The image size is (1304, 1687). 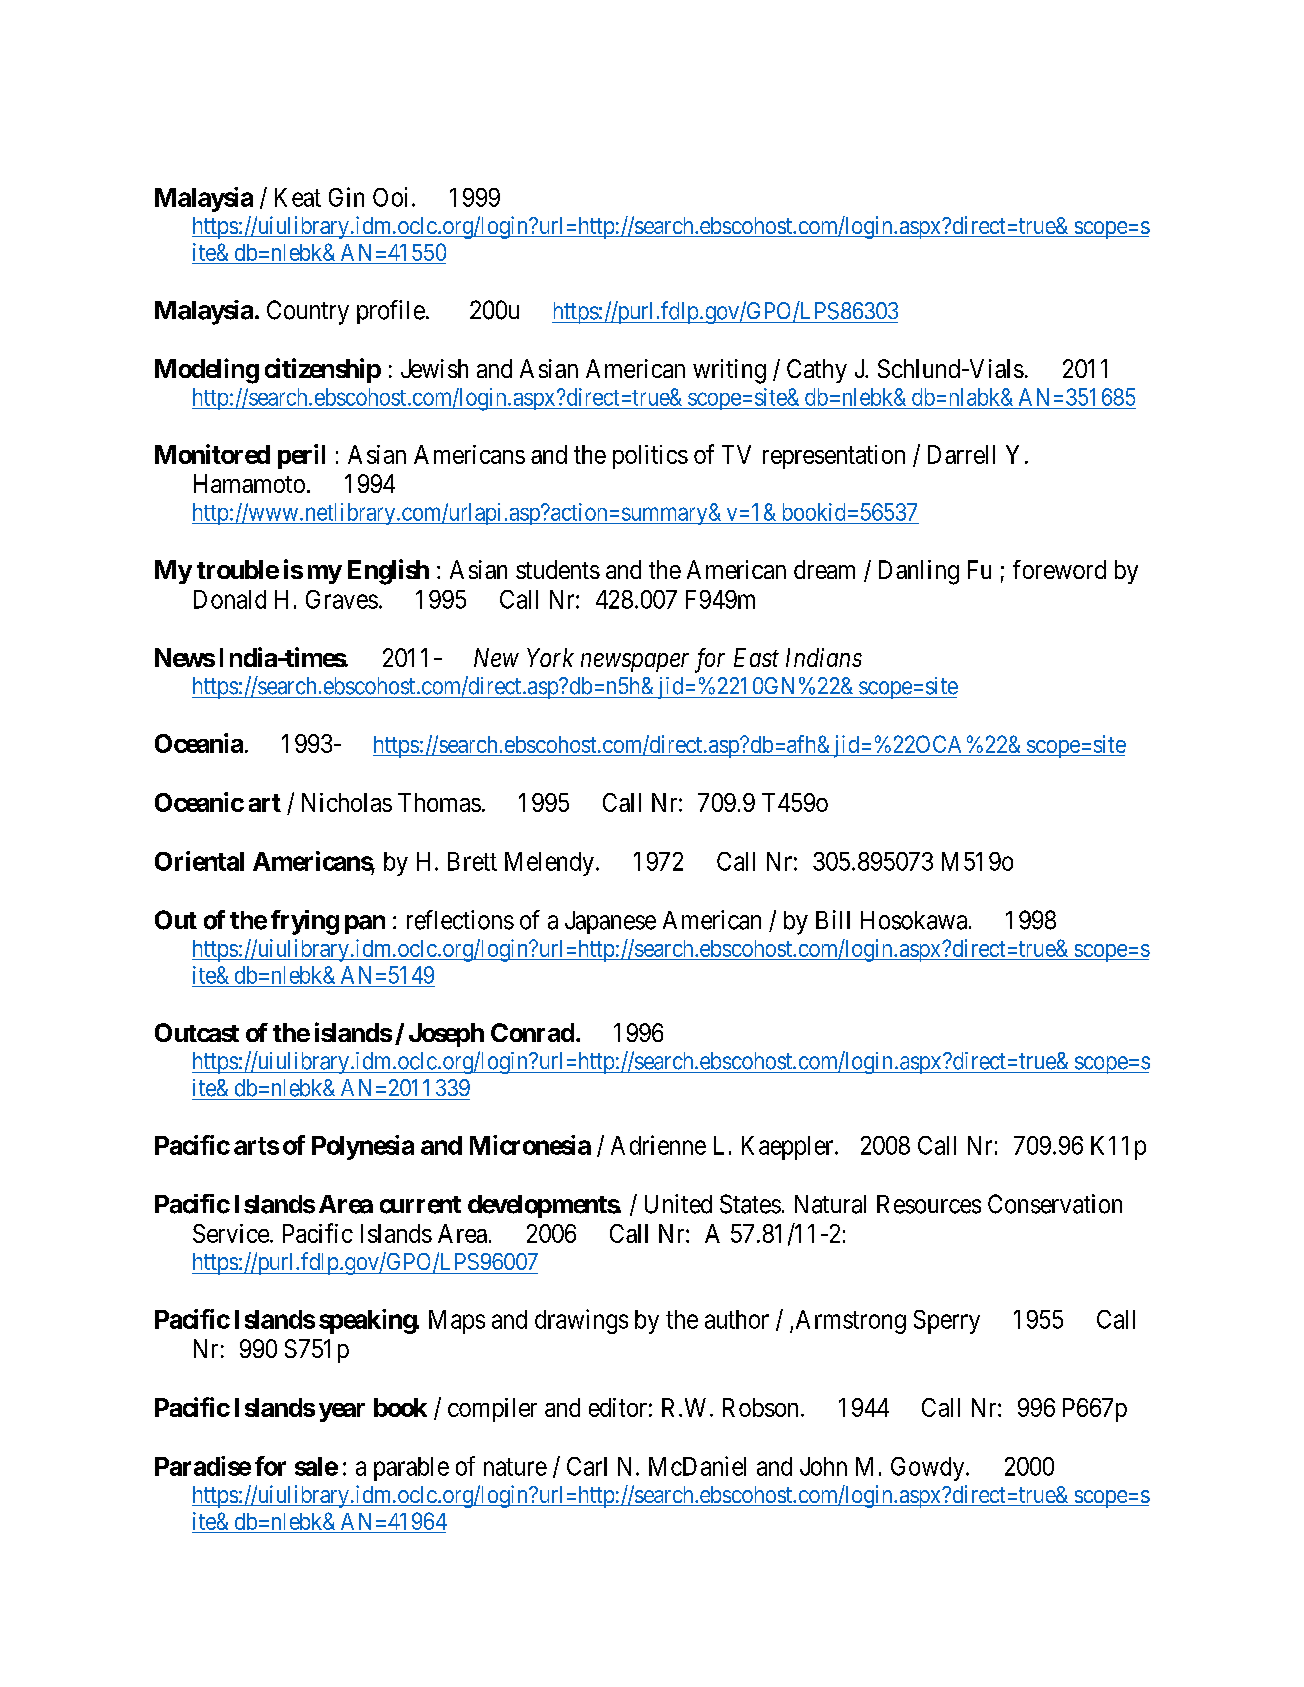 What do you see at coordinates (929, 1469) in the screenshot?
I see `Gowdy` at bounding box center [929, 1469].
